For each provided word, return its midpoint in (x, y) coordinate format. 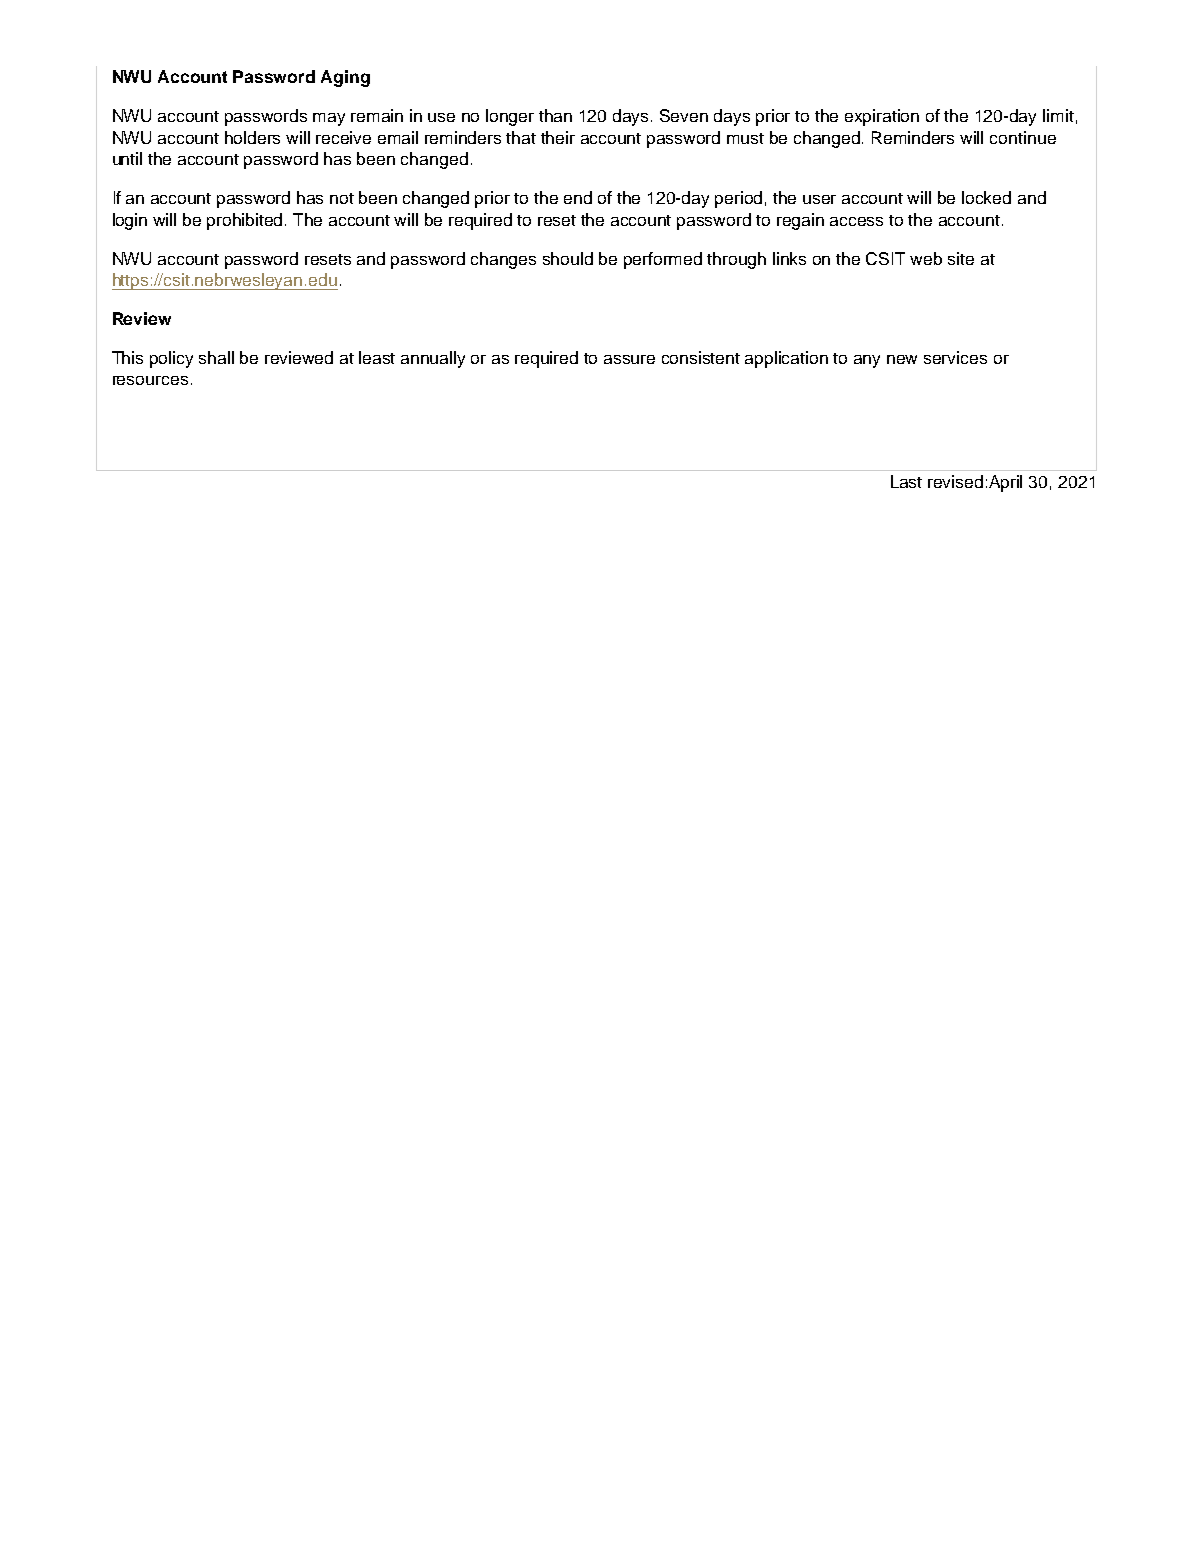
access (856, 221)
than (555, 115)
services (955, 357)
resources (150, 380)
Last (906, 481)
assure (629, 359)
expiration (882, 117)
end (578, 197)
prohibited (246, 221)
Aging (345, 78)
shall (216, 357)
